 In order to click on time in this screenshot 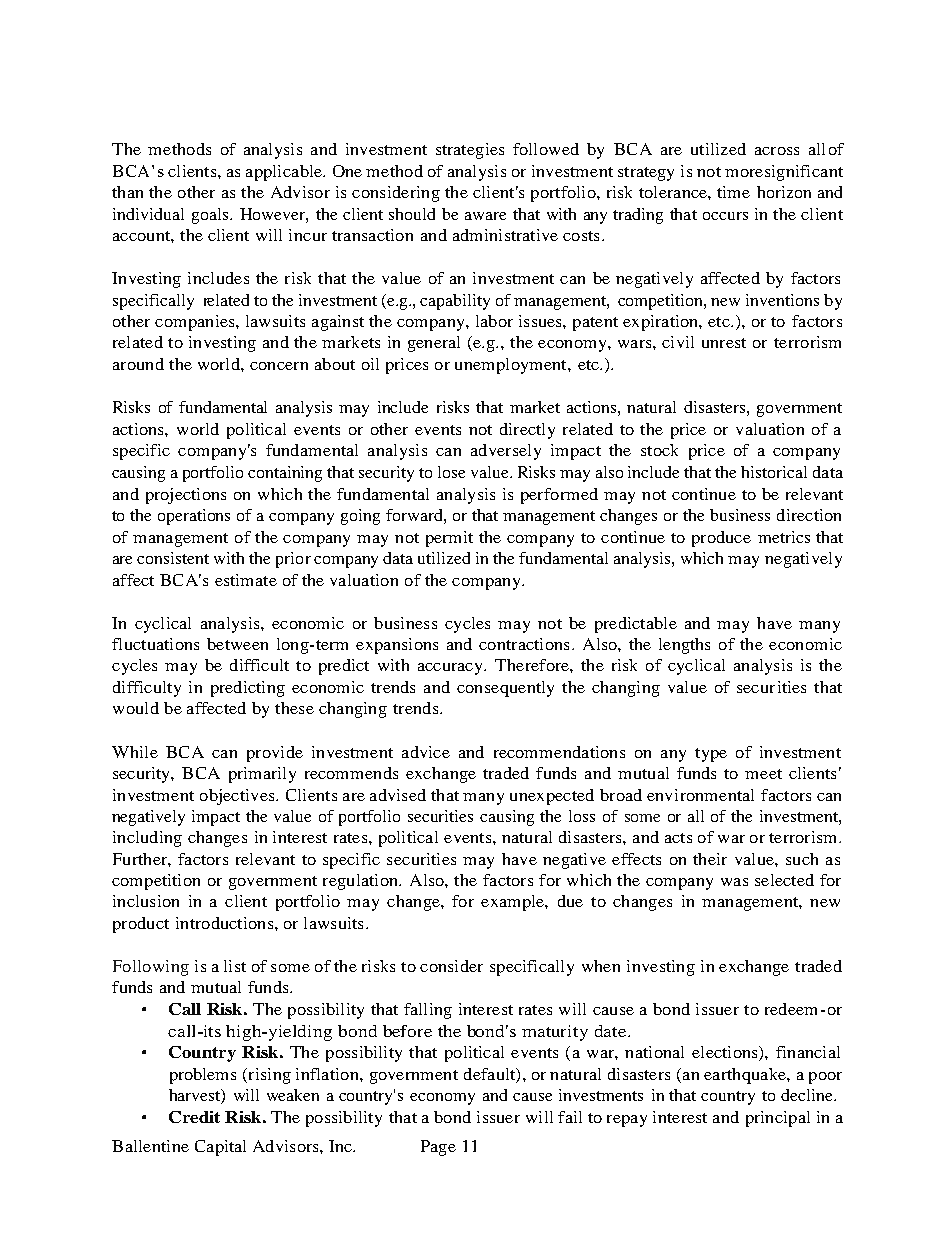, I will do `click(733, 192)`.
